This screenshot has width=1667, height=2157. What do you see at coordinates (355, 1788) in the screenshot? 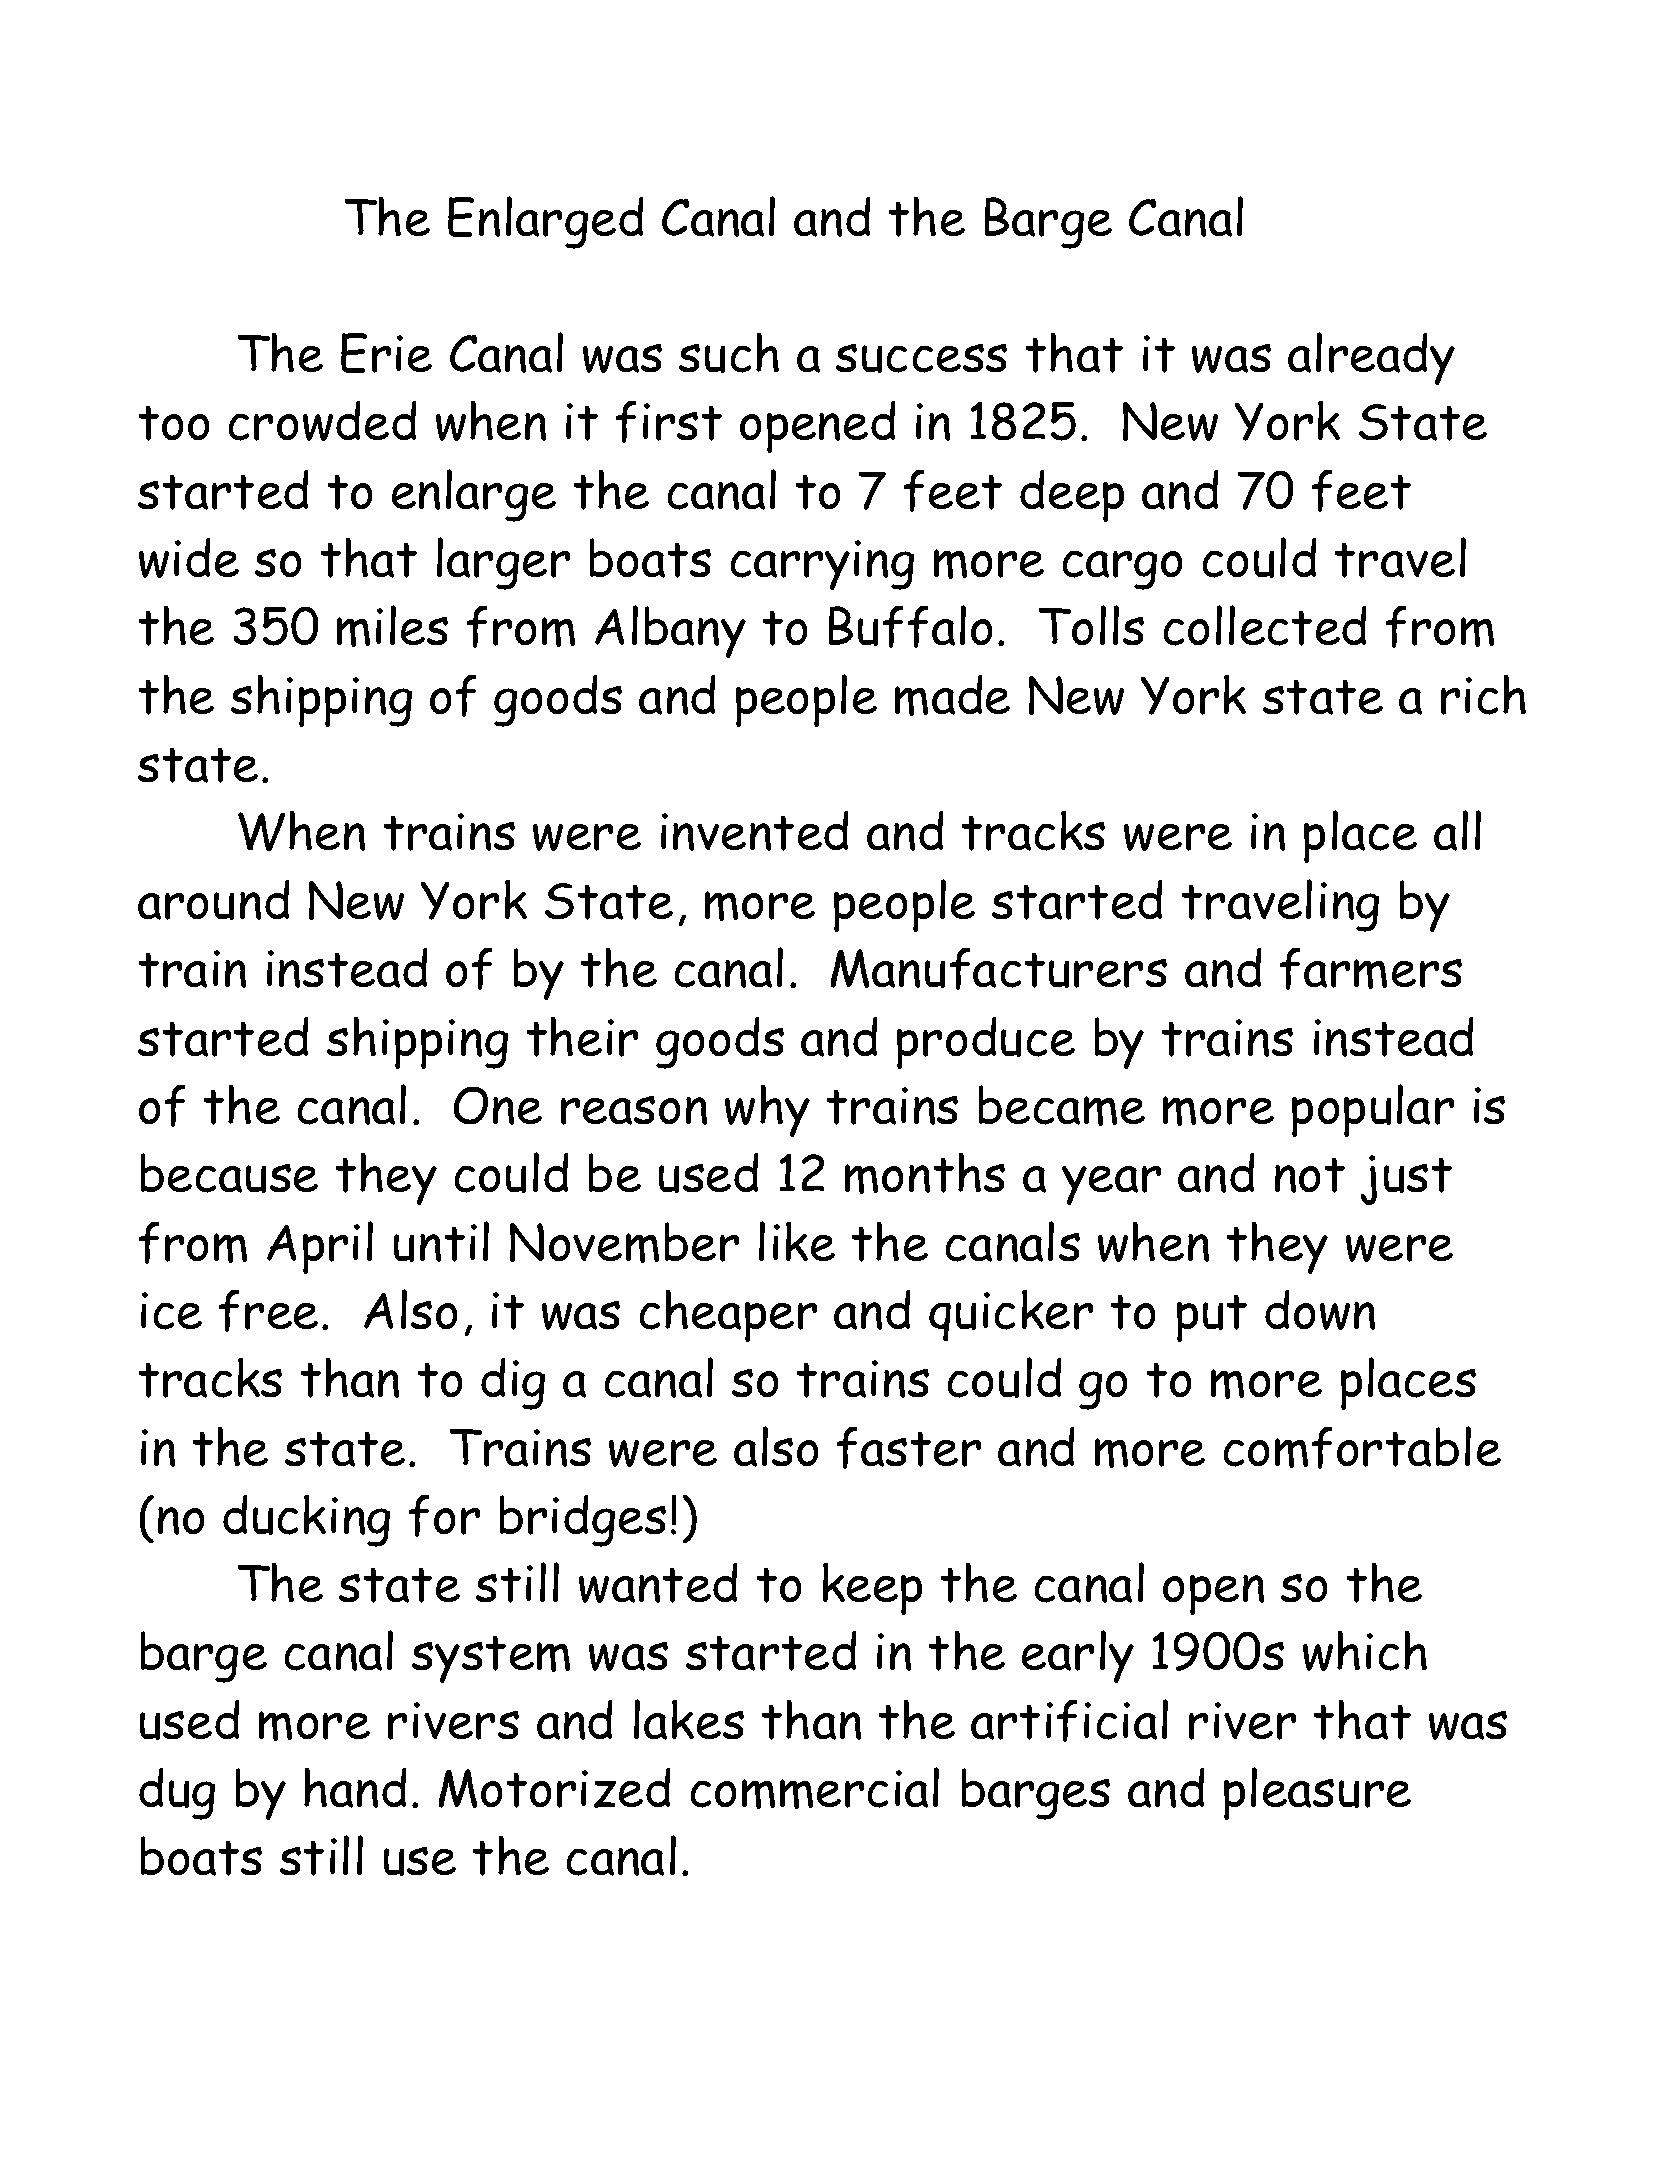
I see `hand` at bounding box center [355, 1788].
